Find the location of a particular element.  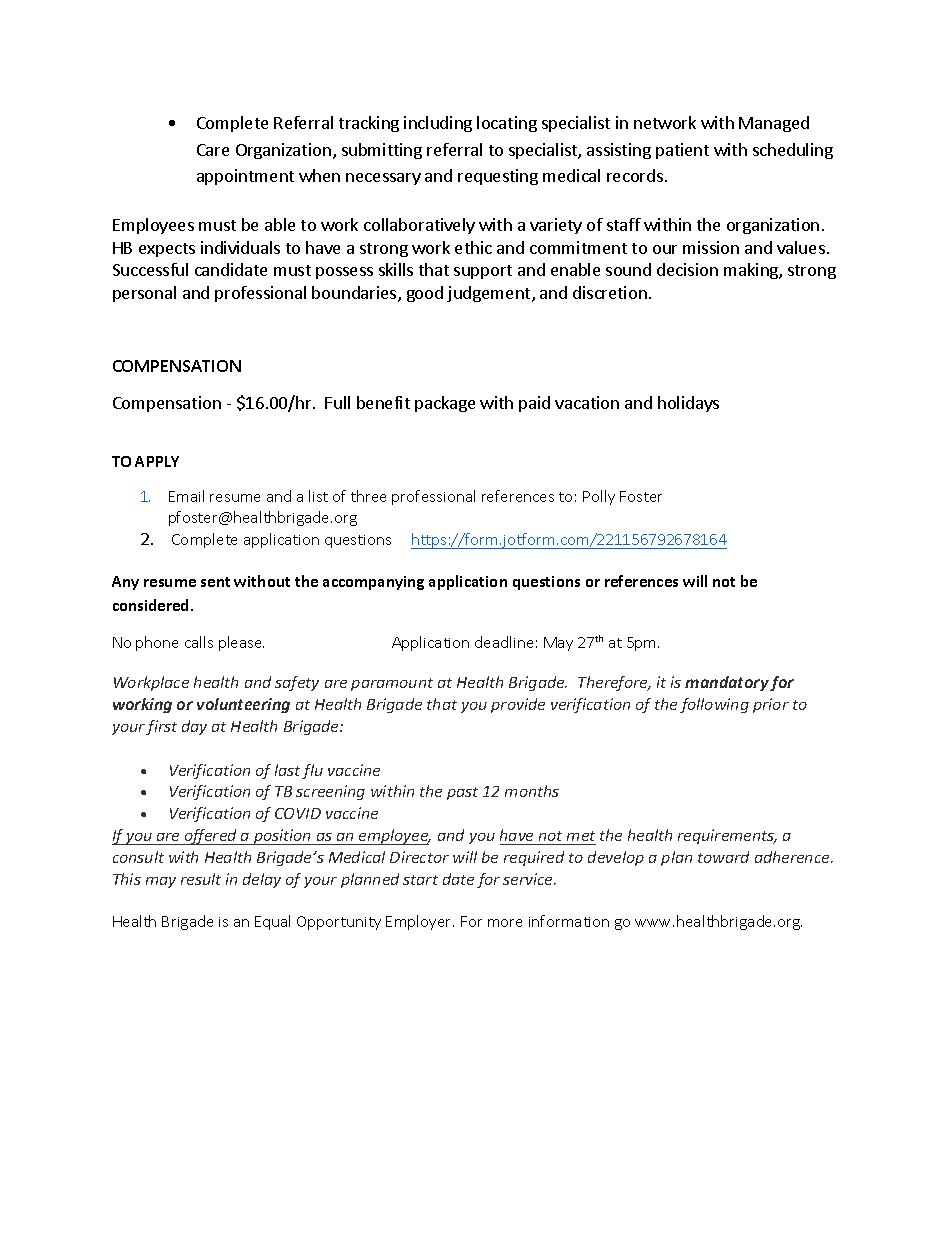

judgement is located at coordinates (490, 294).
